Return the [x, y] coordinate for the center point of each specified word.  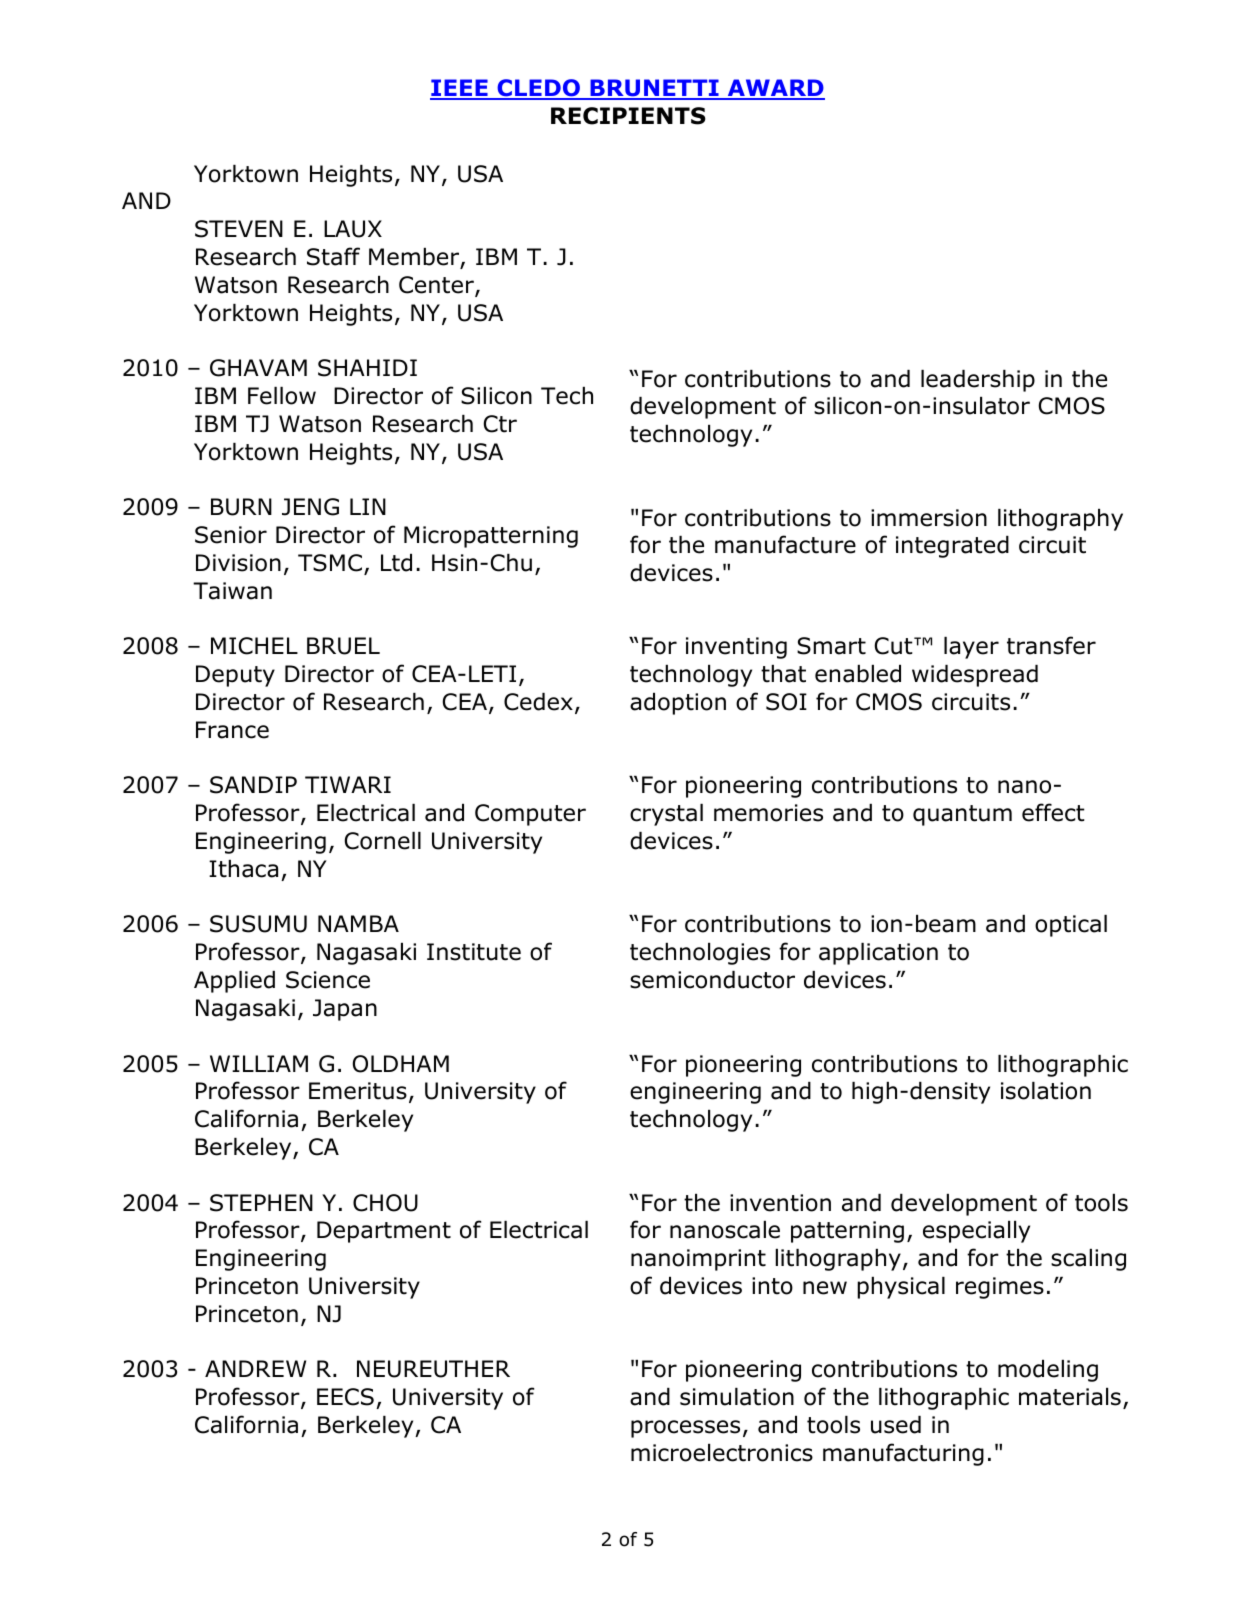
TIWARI [348, 784]
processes [685, 1429]
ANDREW [255, 1368]
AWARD [775, 89]
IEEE [460, 89]
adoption [678, 704]
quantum [962, 815]
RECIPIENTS [628, 116]
